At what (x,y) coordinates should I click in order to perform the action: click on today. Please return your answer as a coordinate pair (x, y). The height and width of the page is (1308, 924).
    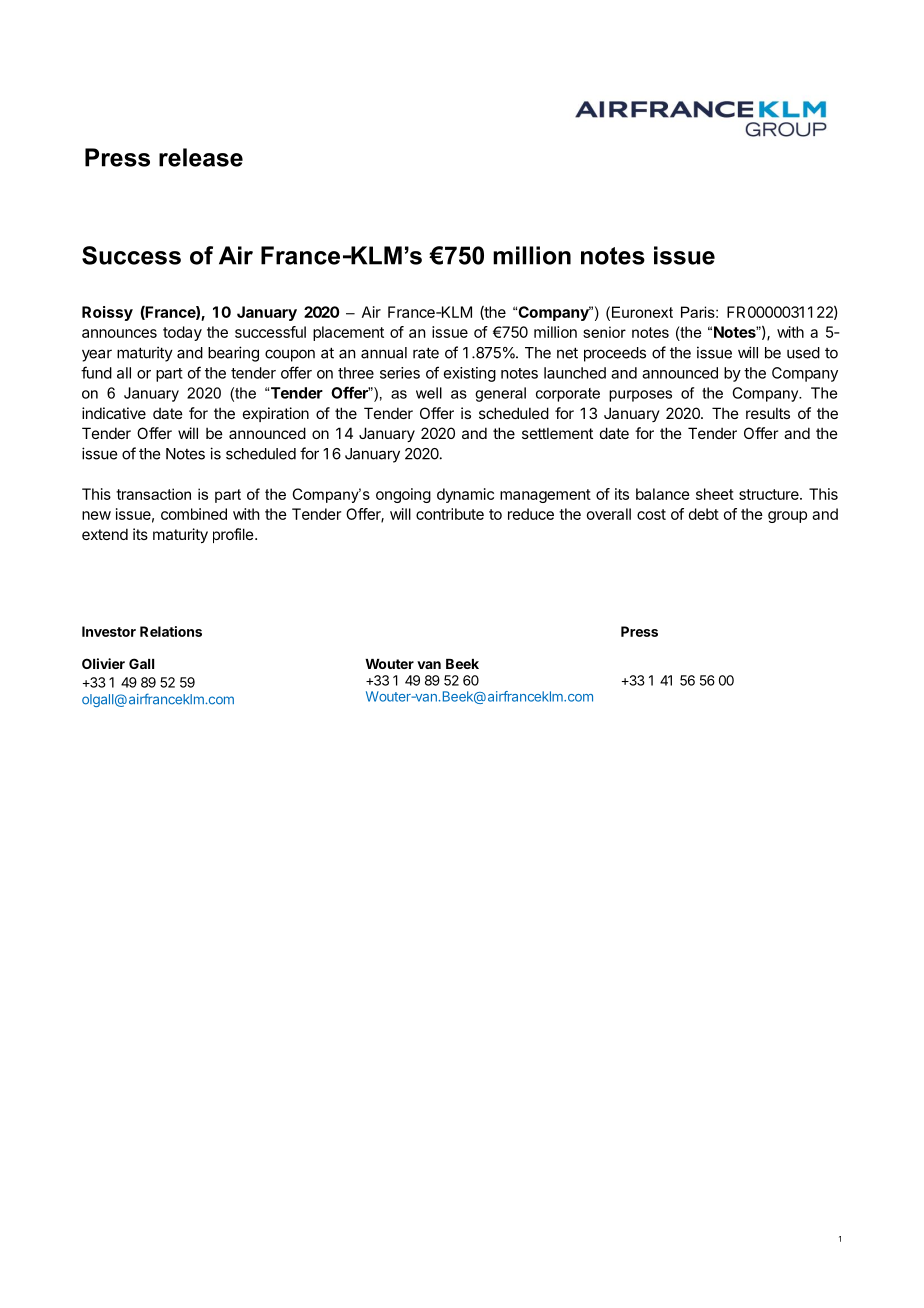
    Looking at the image, I should click on (182, 333).
